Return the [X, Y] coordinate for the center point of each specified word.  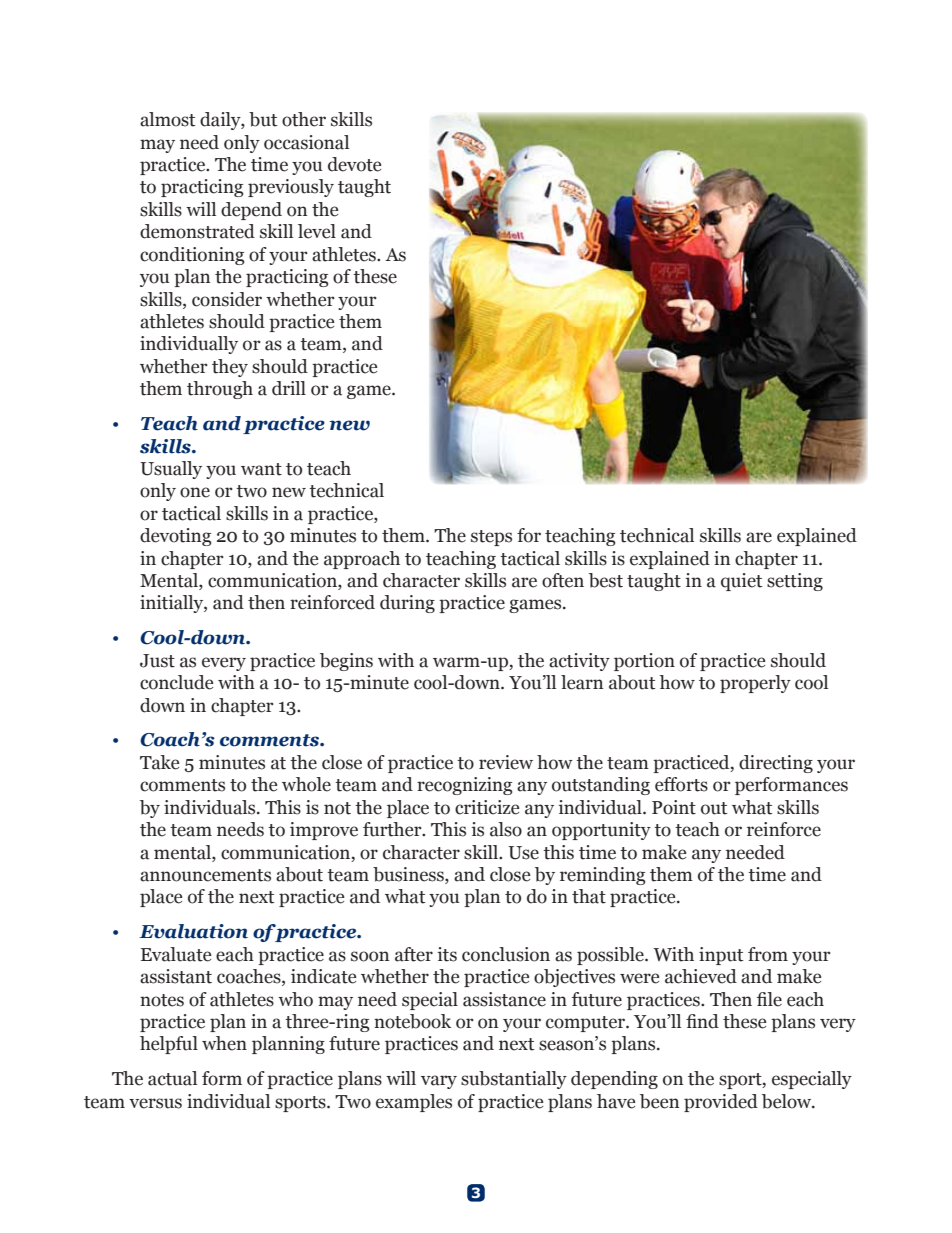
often [563, 580]
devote [354, 164]
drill [289, 388]
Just [157, 661]
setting [795, 582]
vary [439, 1082]
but [263, 119]
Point [674, 807]
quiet [741, 582]
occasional [306, 142]
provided [721, 1103]
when [224, 1043]
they [230, 368]
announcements [205, 875]
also [506, 829]
